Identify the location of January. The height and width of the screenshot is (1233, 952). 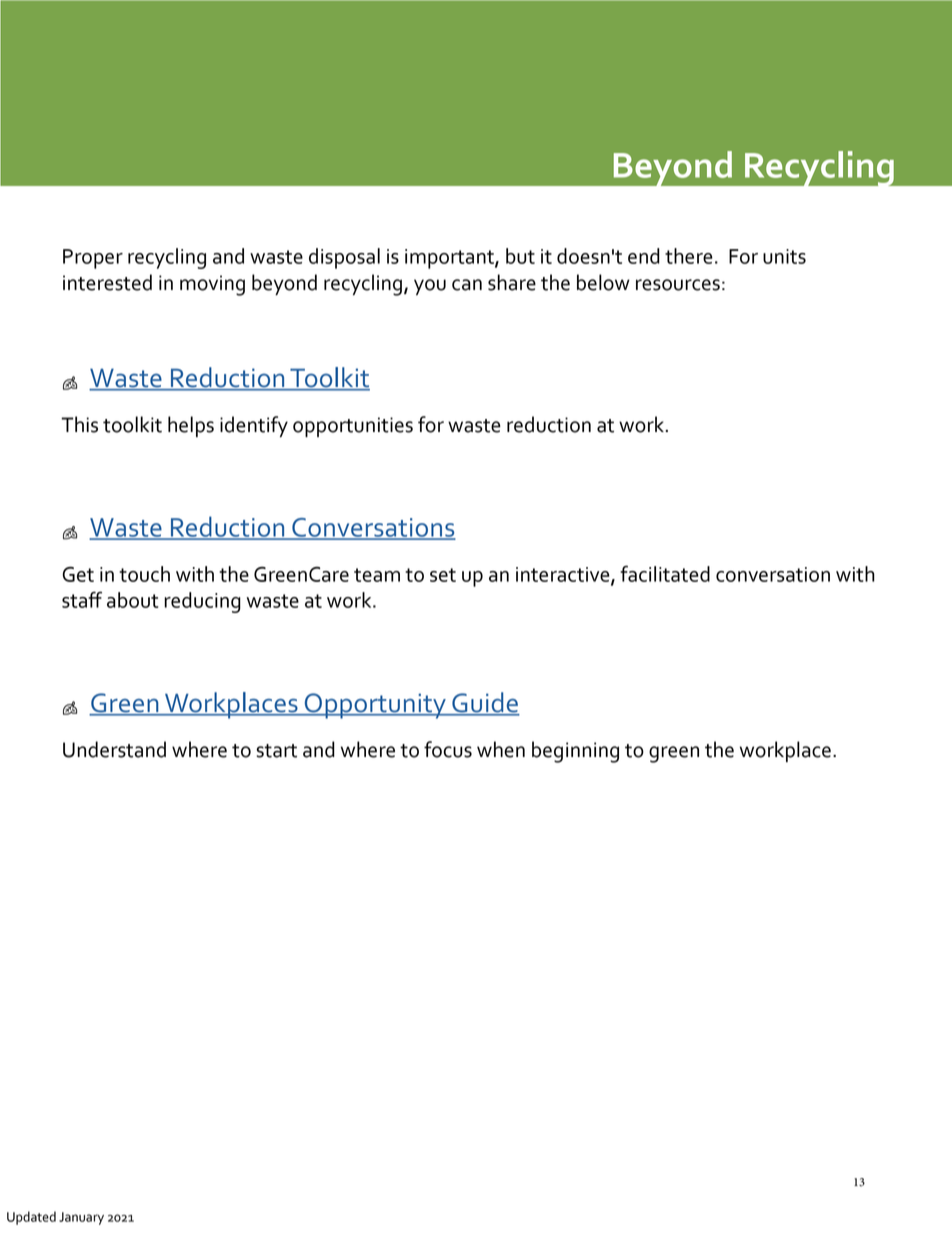
(81, 1218).
